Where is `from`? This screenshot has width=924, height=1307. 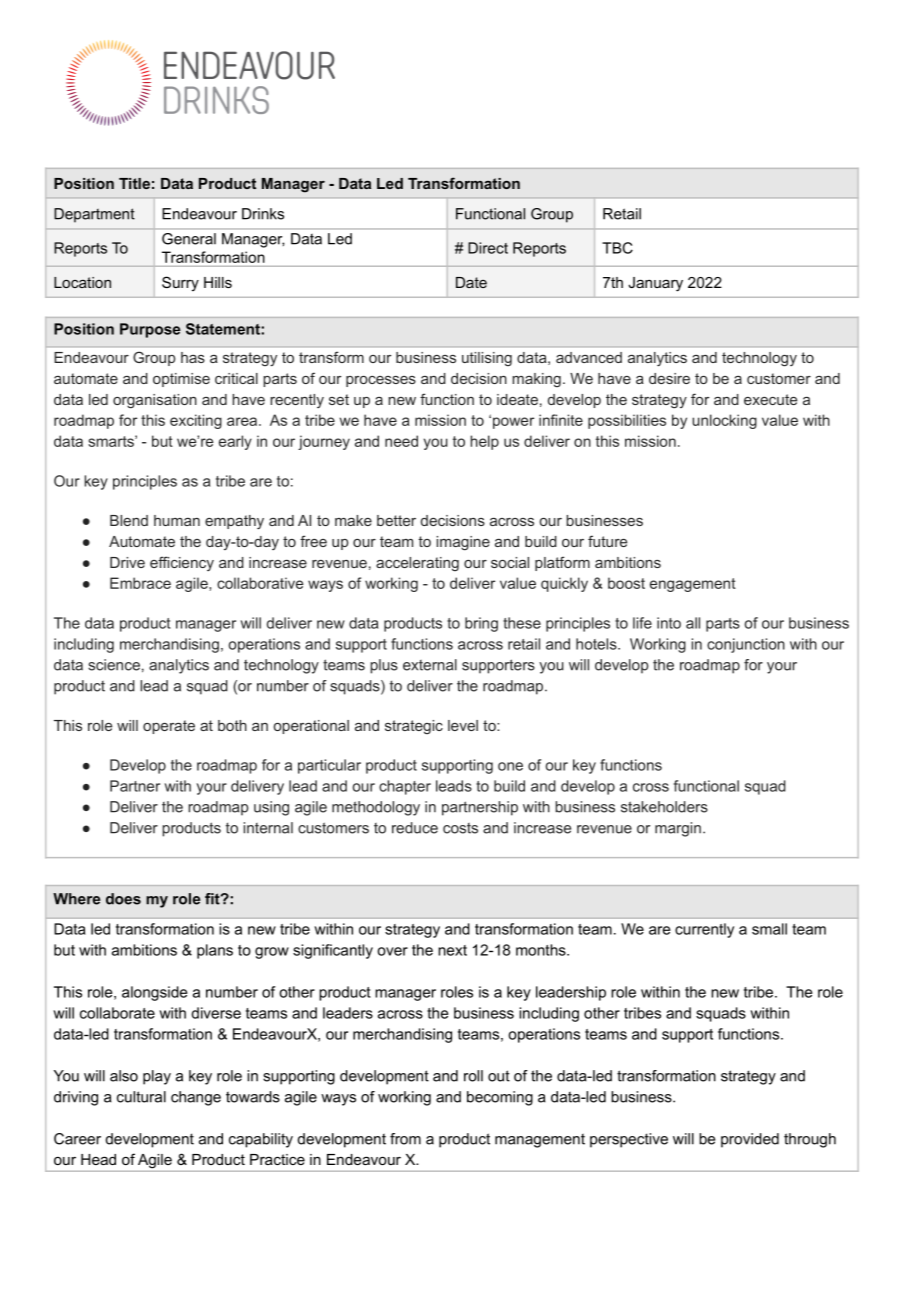
from is located at coordinates (405, 1139).
